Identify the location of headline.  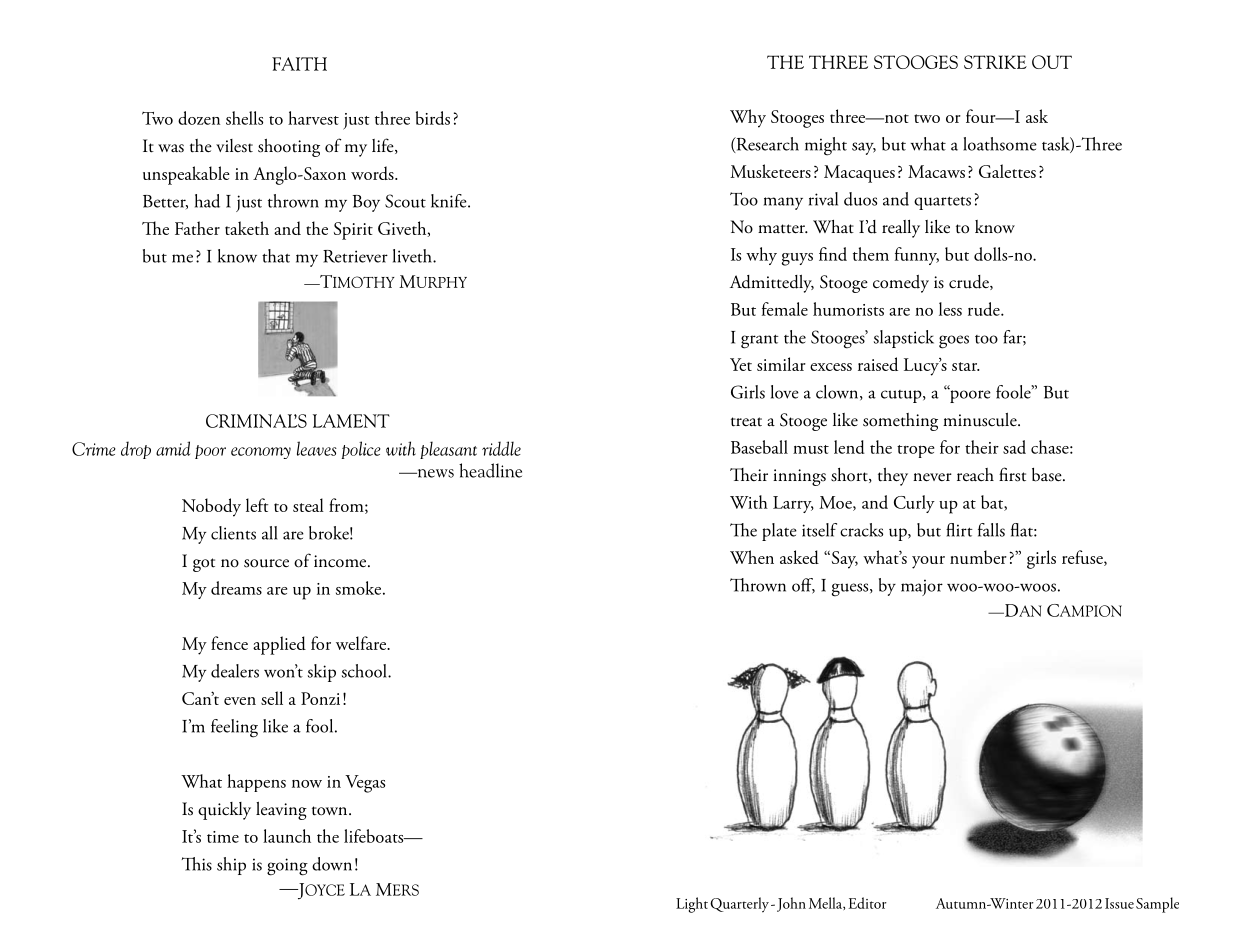
(490, 470).
